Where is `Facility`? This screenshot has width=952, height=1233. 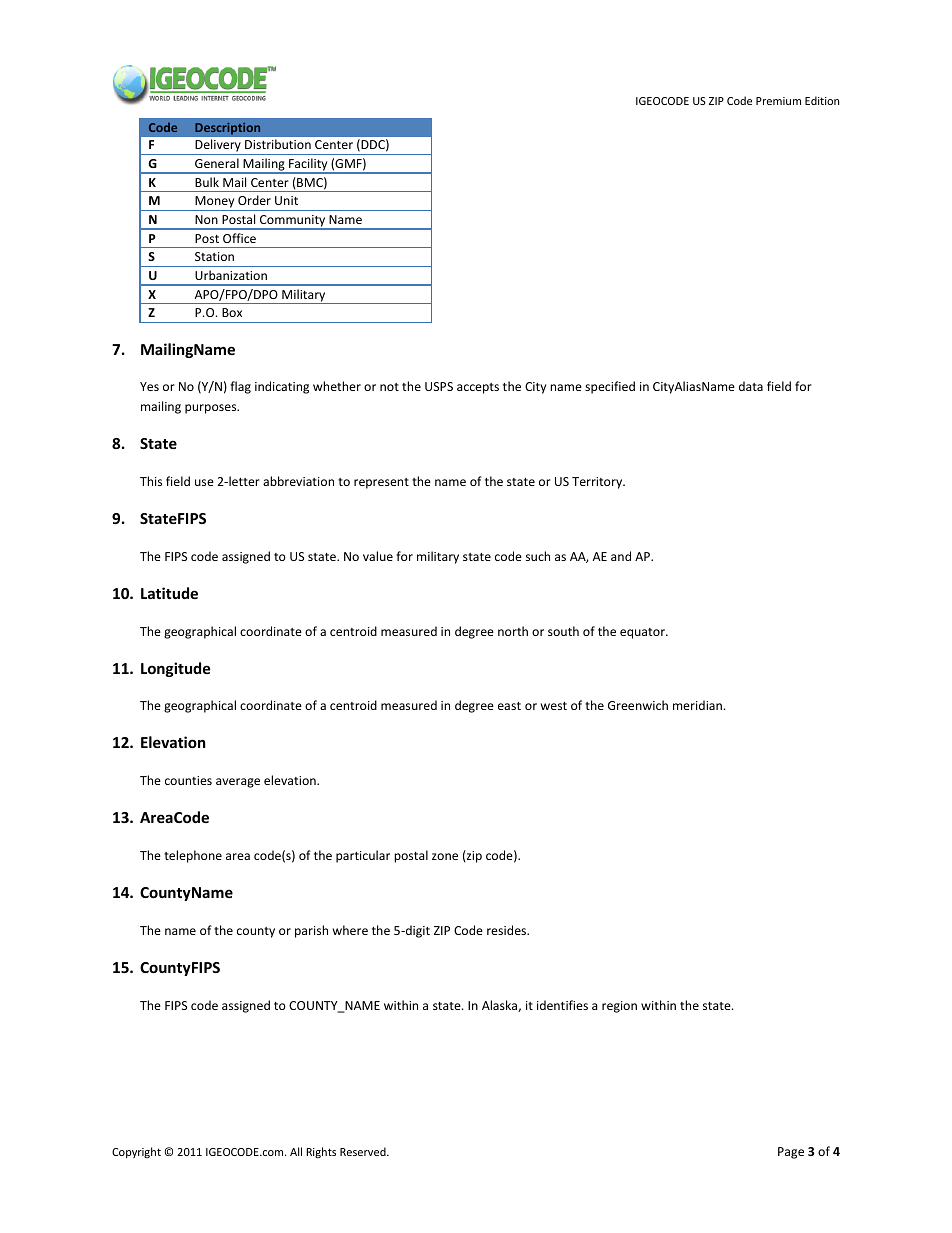 Facility is located at coordinates (308, 165).
